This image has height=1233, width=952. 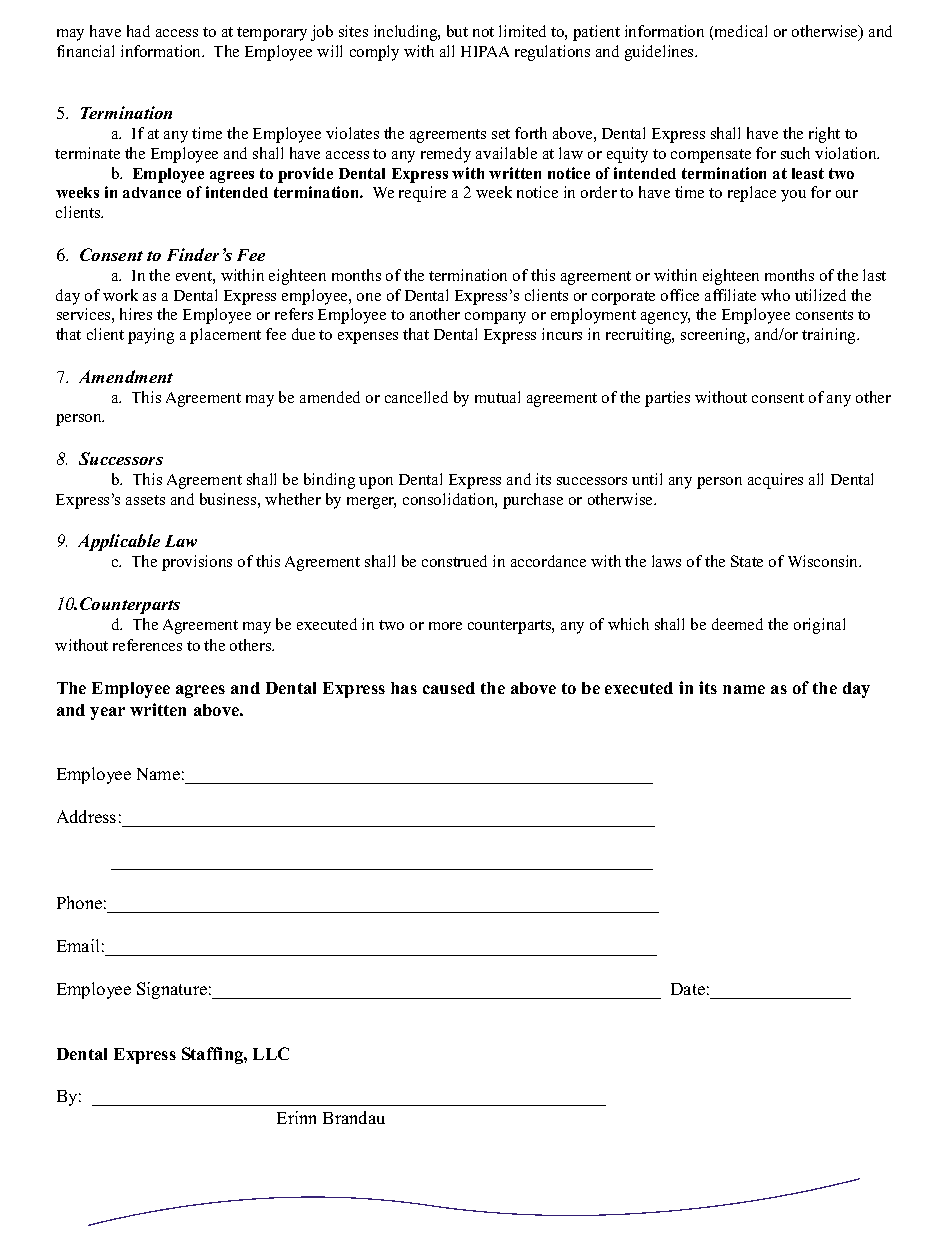 I want to click on more, so click(x=445, y=626).
